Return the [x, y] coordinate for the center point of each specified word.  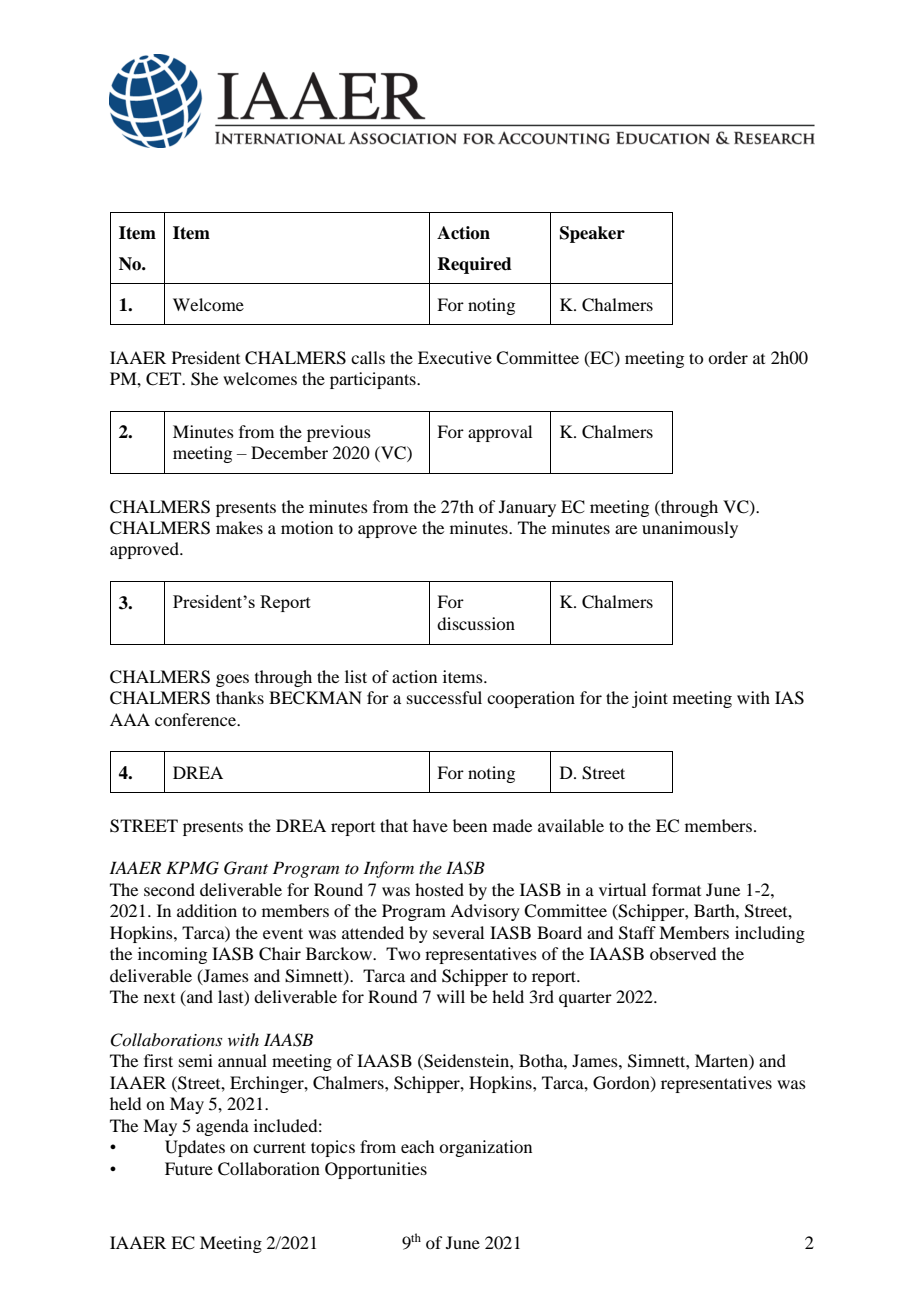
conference [197, 719]
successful [444, 697]
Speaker [592, 234]
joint [650, 699]
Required [474, 265]
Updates [195, 1148]
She [204, 379]
